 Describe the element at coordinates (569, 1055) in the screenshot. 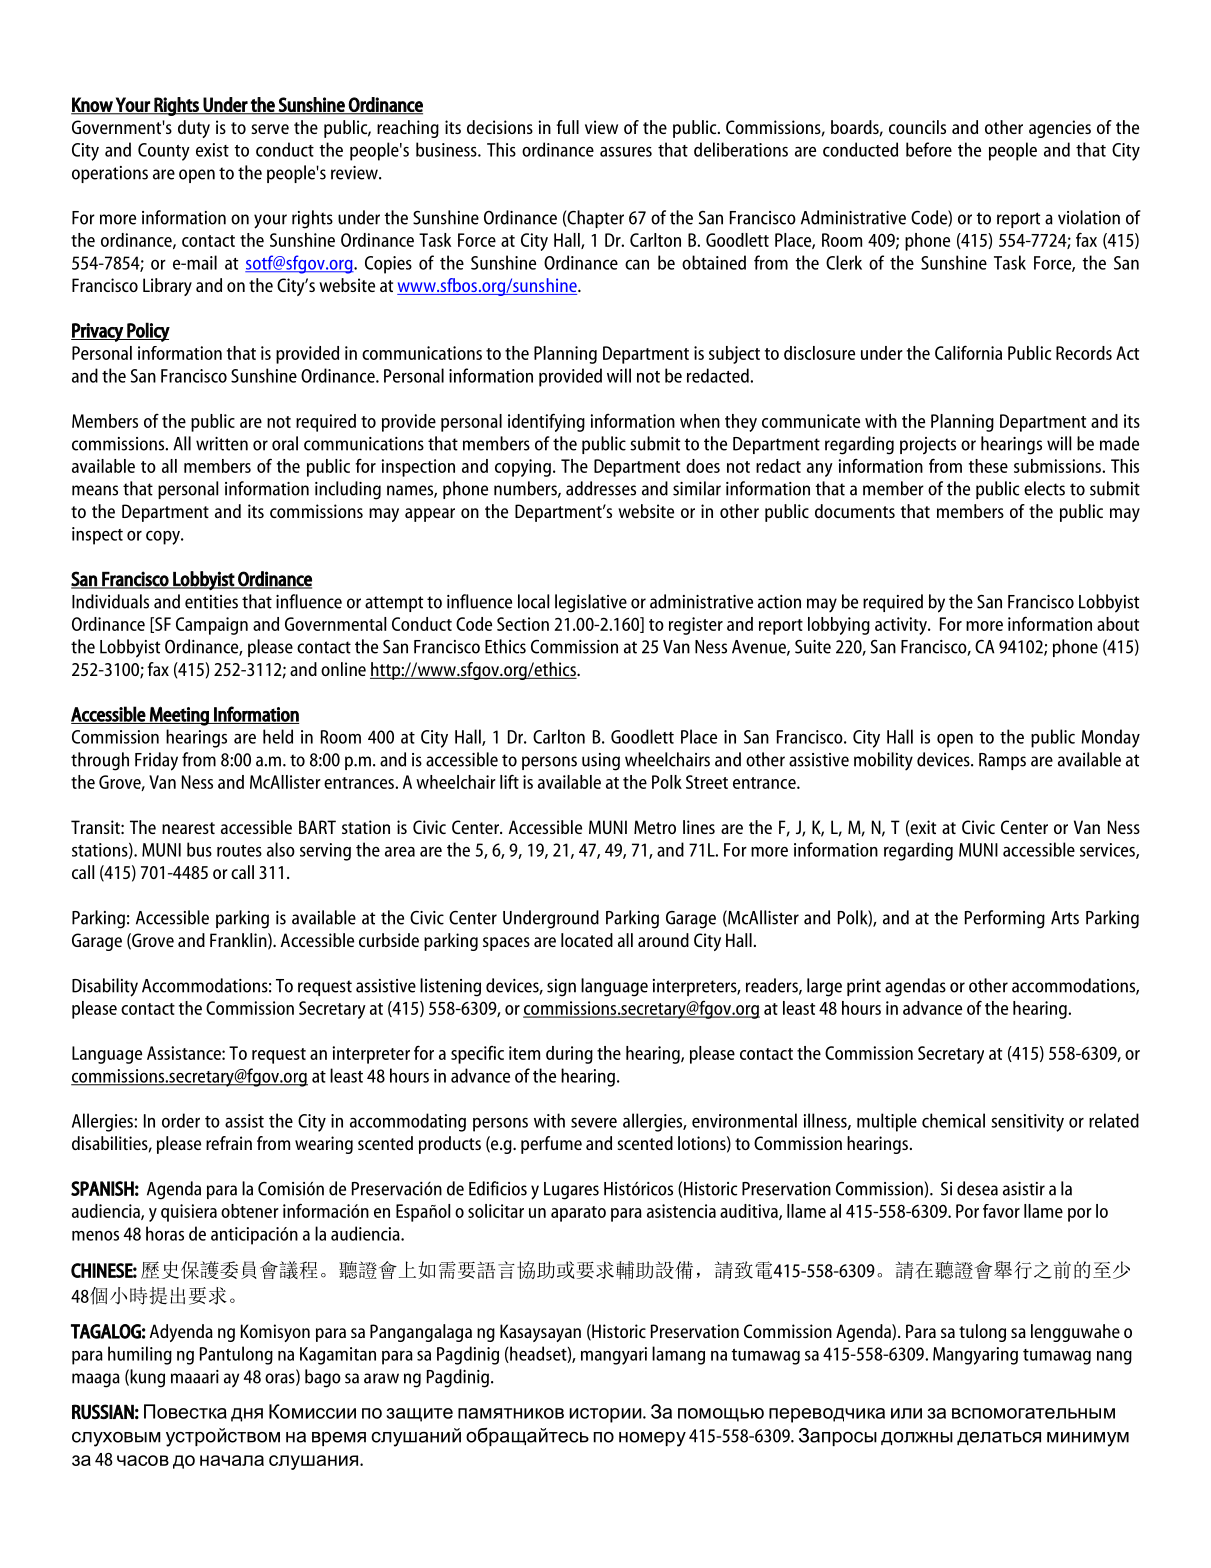

I see `during` at that location.
